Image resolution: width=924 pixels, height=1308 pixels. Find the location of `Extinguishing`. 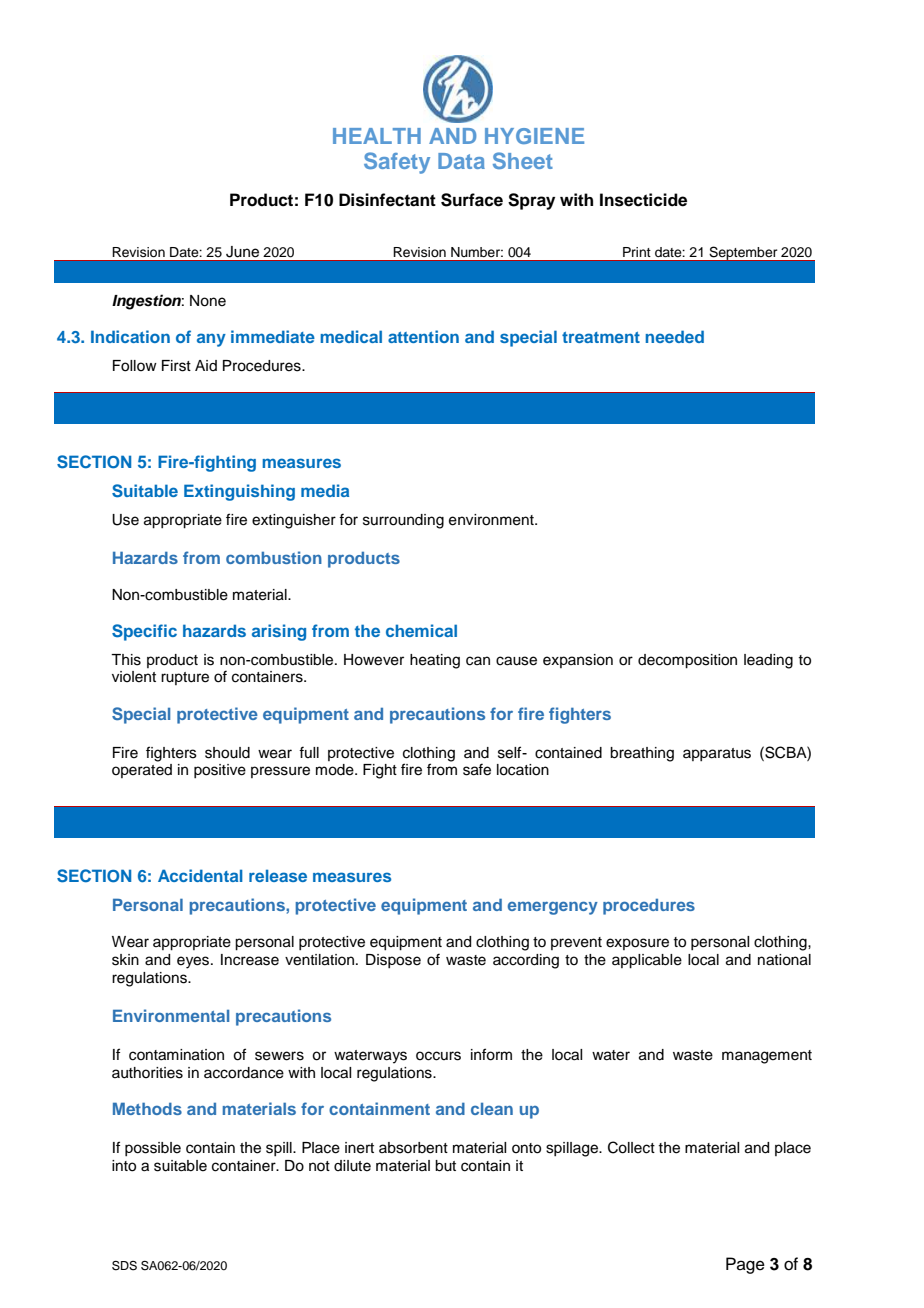

Extinguishing is located at coordinates (239, 492).
